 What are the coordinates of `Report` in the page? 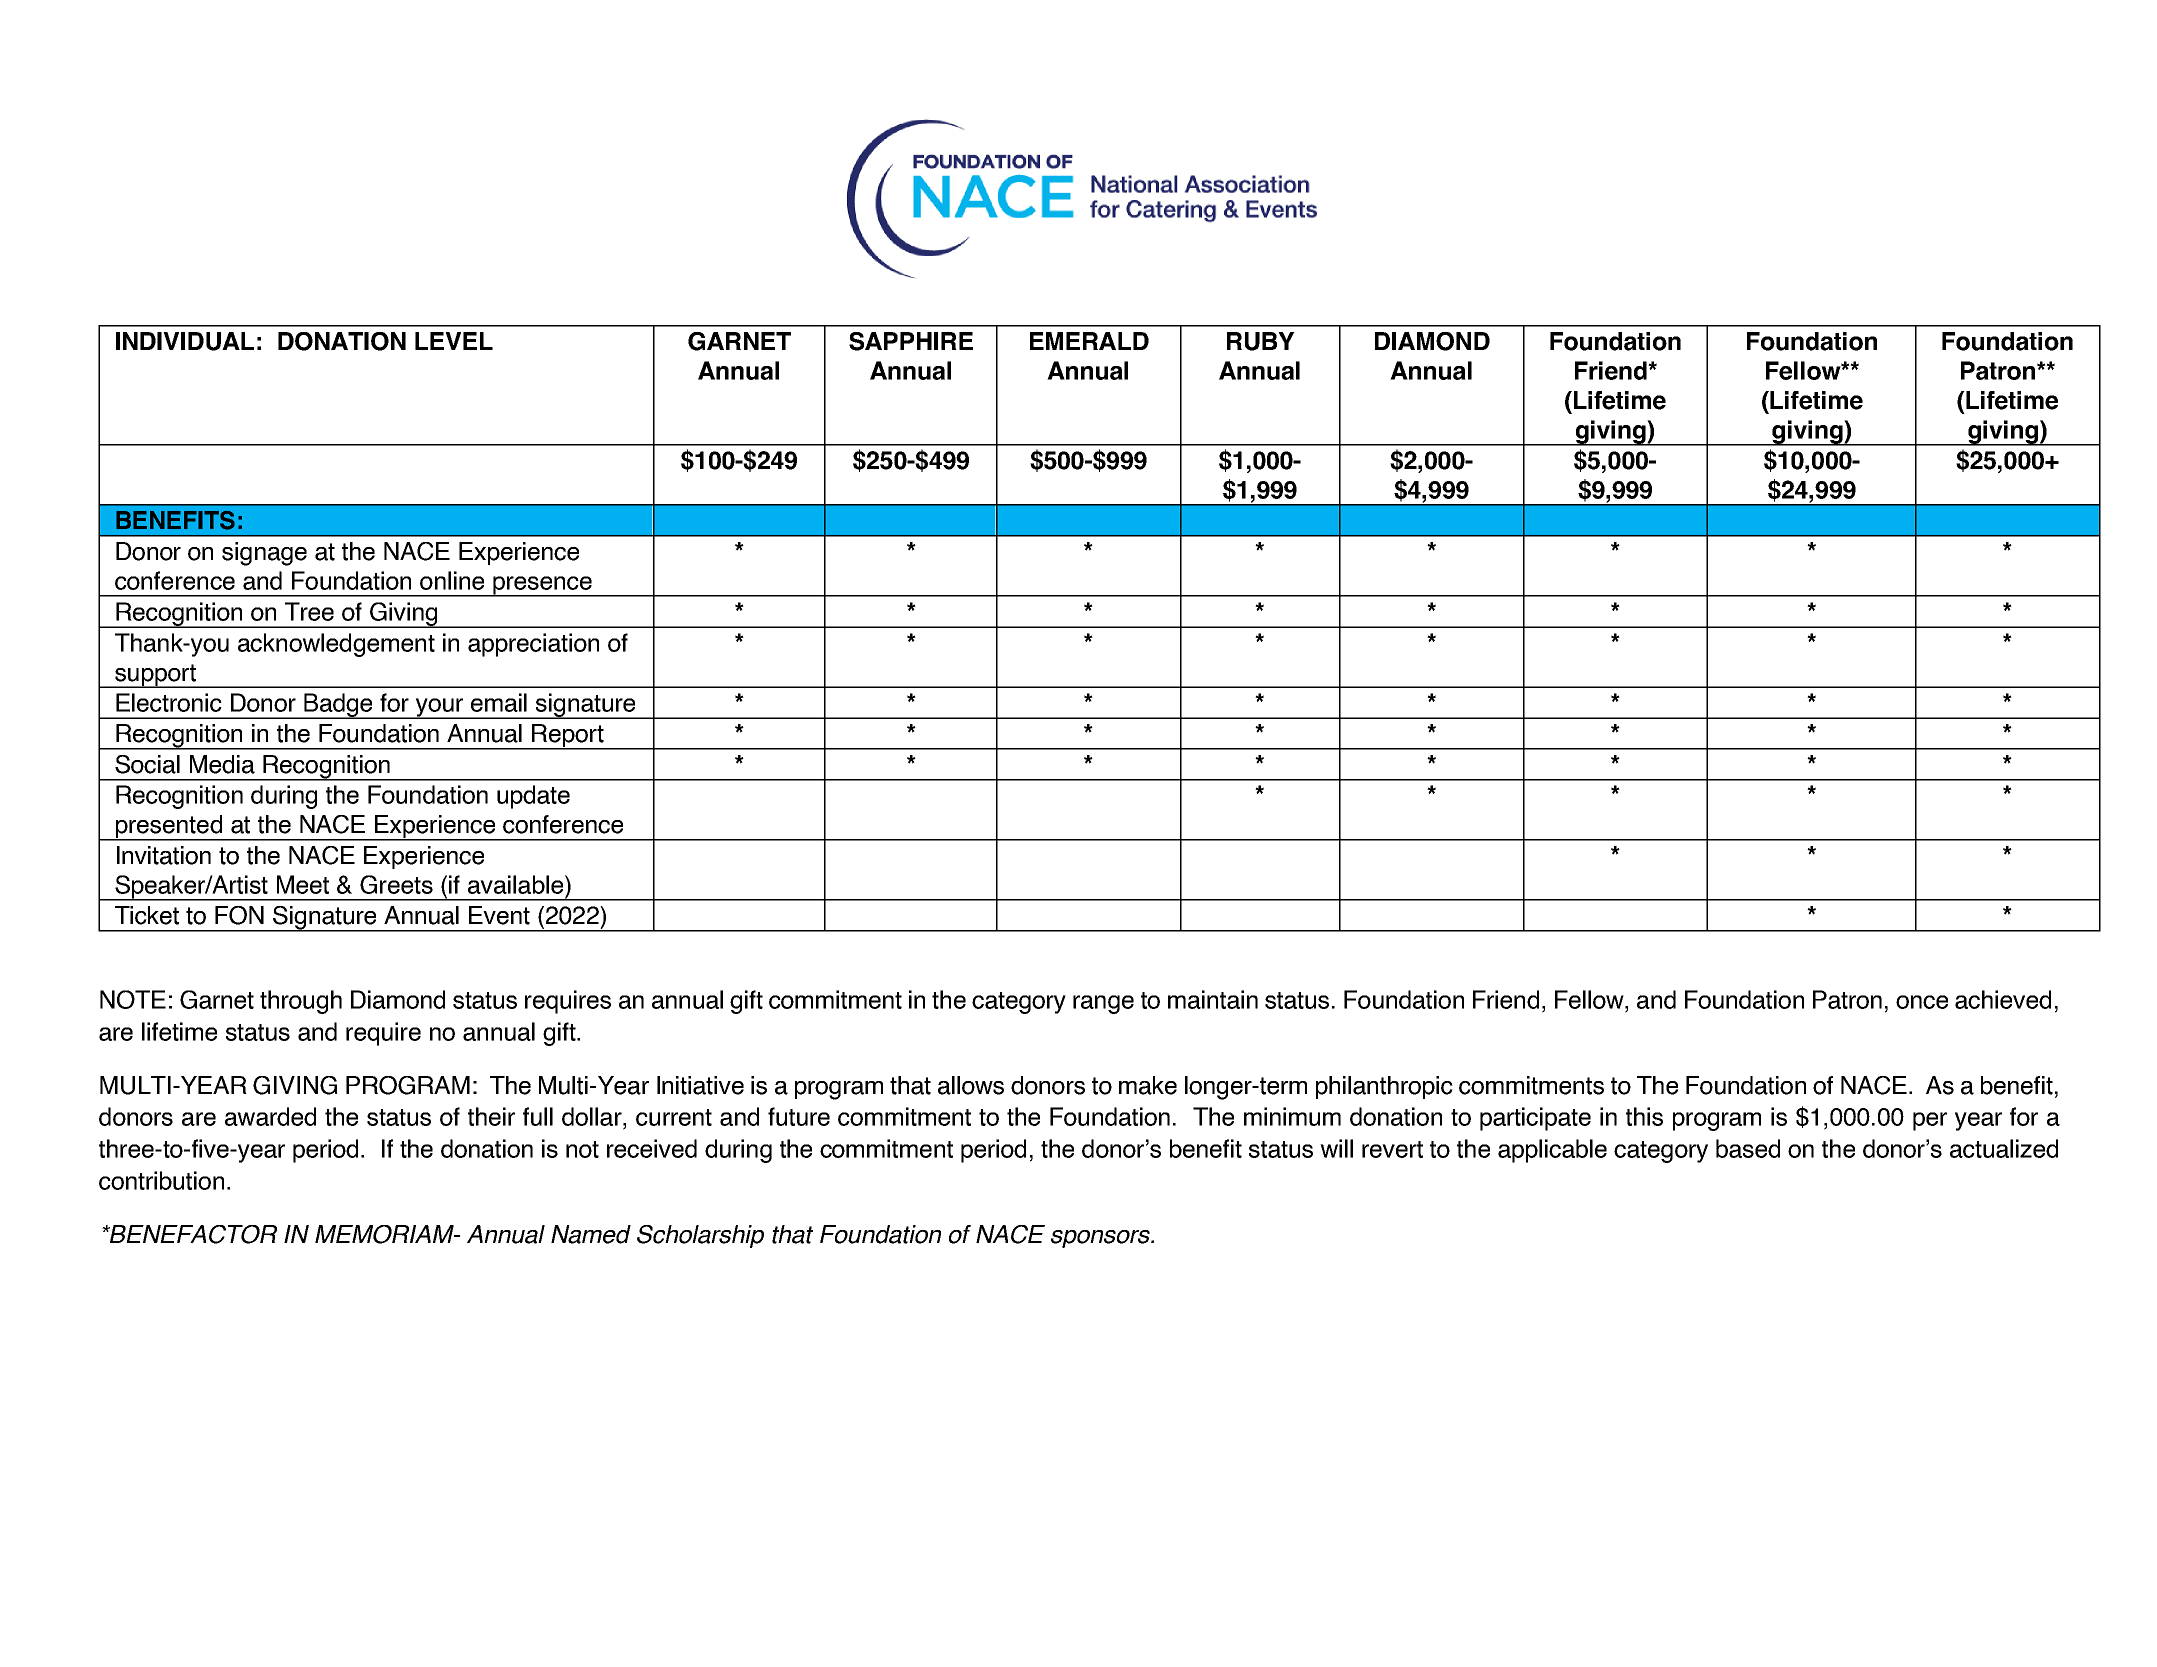 It's located at (568, 737).
